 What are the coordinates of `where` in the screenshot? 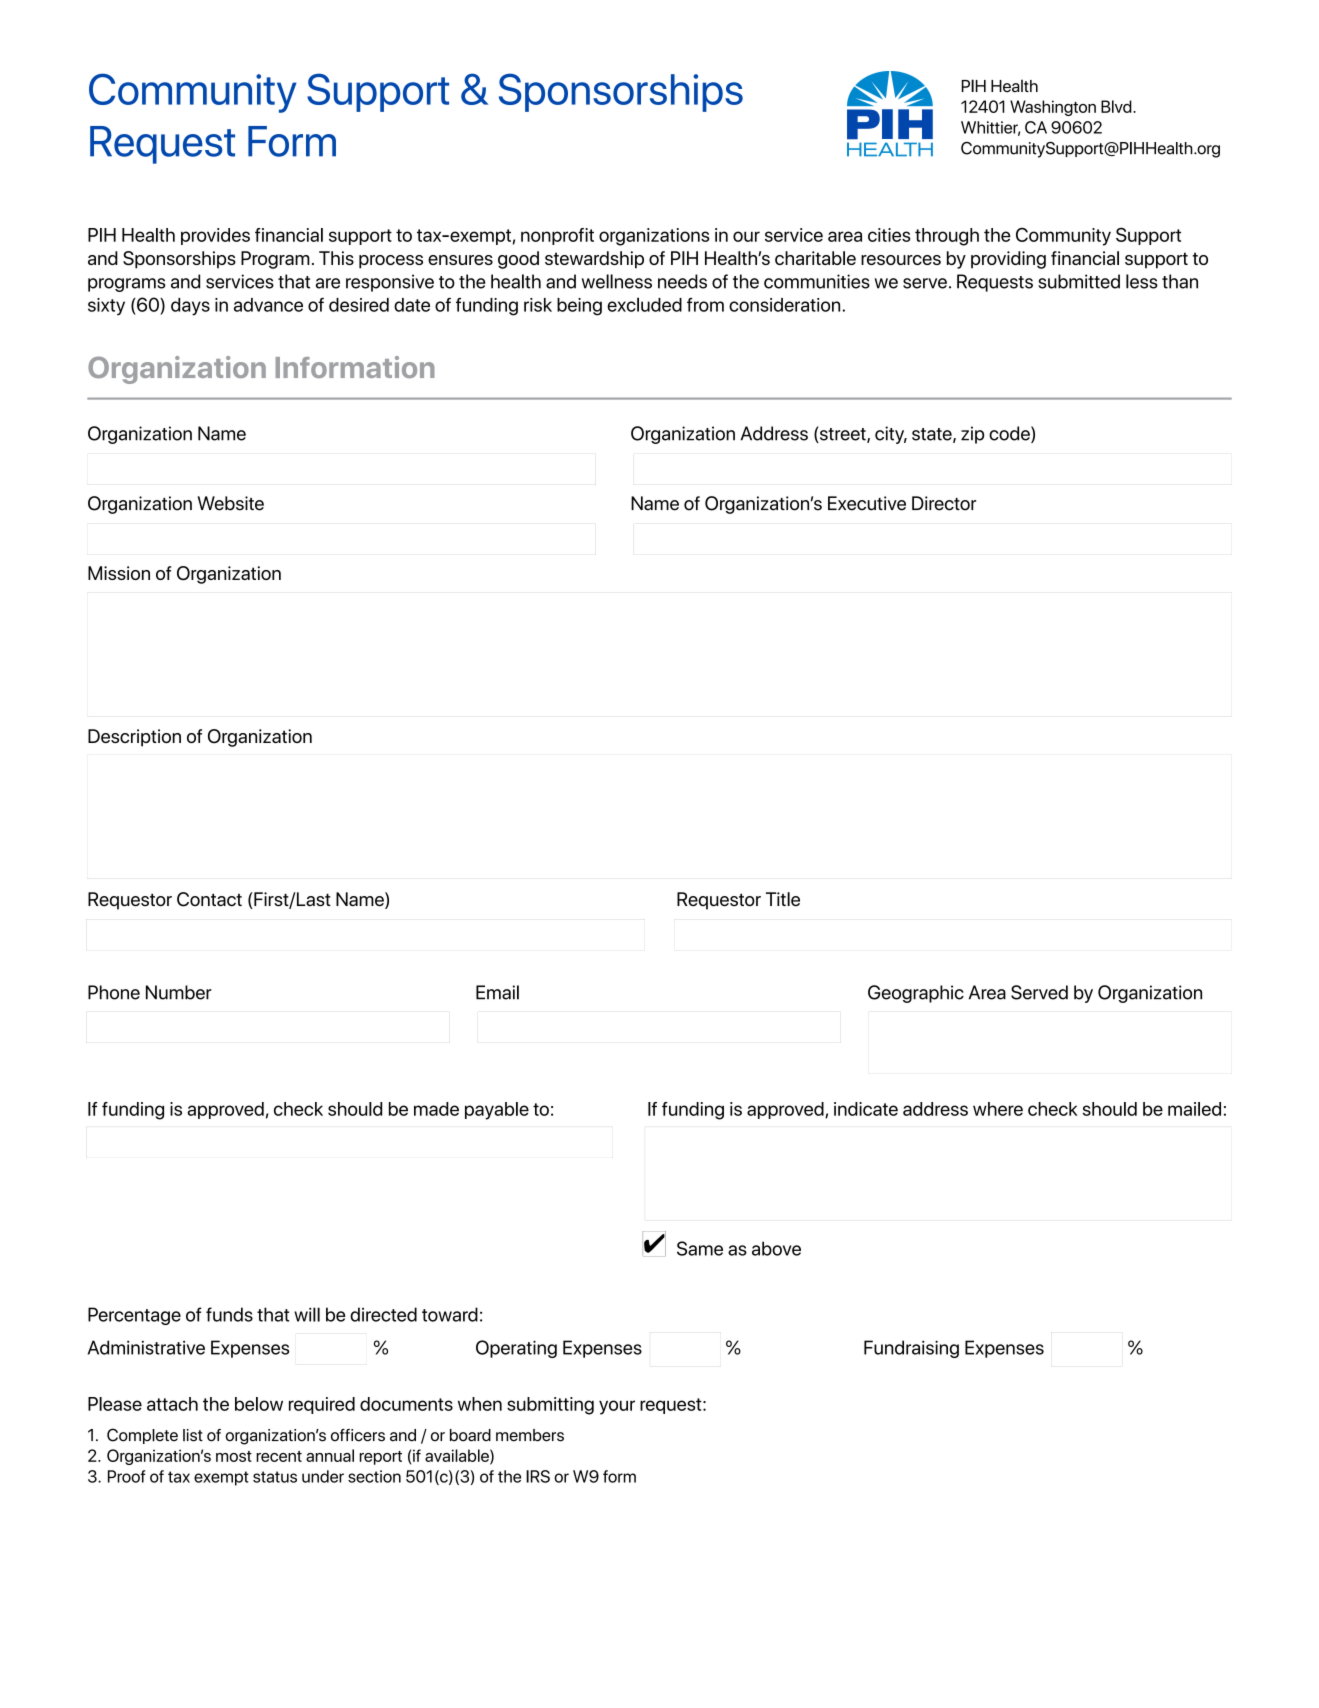 It's located at (998, 1109).
